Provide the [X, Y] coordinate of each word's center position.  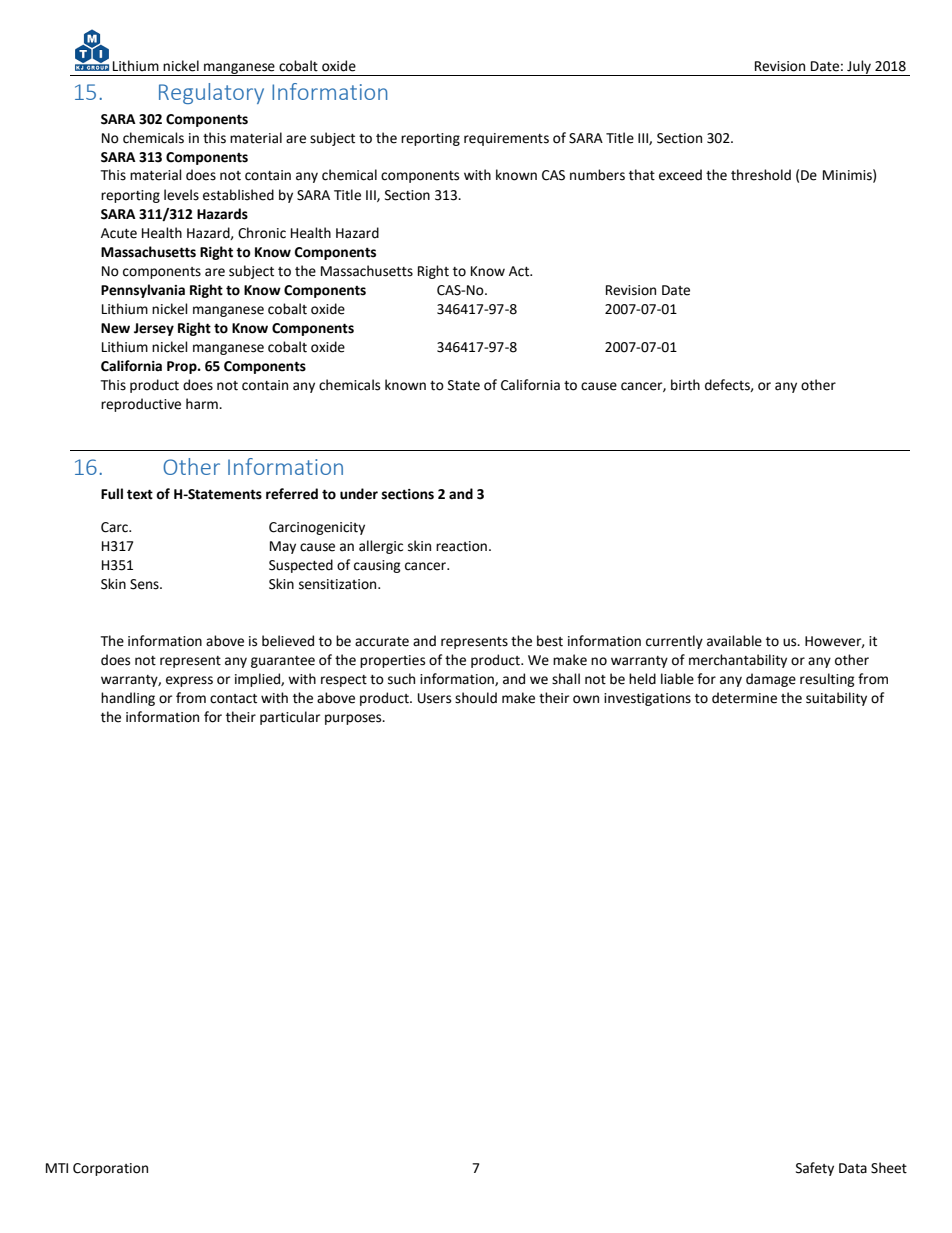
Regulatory [211, 93]
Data [853, 1168]
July [859, 68]
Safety [815, 1169]
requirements [506, 139]
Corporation [110, 1169]
